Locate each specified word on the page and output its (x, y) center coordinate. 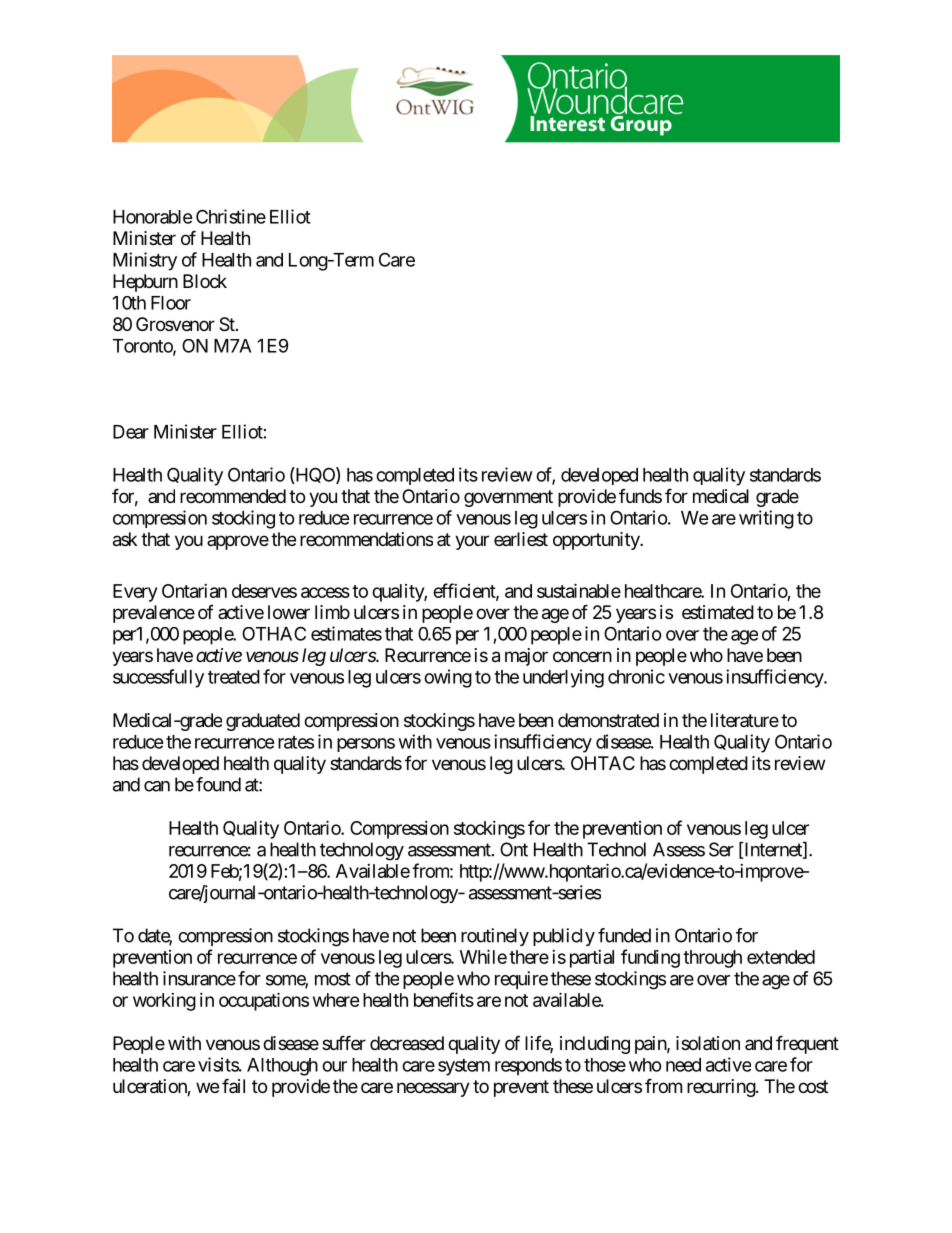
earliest (521, 539)
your (472, 542)
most (333, 979)
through (712, 959)
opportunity (597, 541)
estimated (718, 612)
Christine (231, 216)
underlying (563, 678)
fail (233, 1085)
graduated (263, 722)
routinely (495, 937)
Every (135, 593)
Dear (131, 432)
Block (205, 281)
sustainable (579, 590)
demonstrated (608, 720)
